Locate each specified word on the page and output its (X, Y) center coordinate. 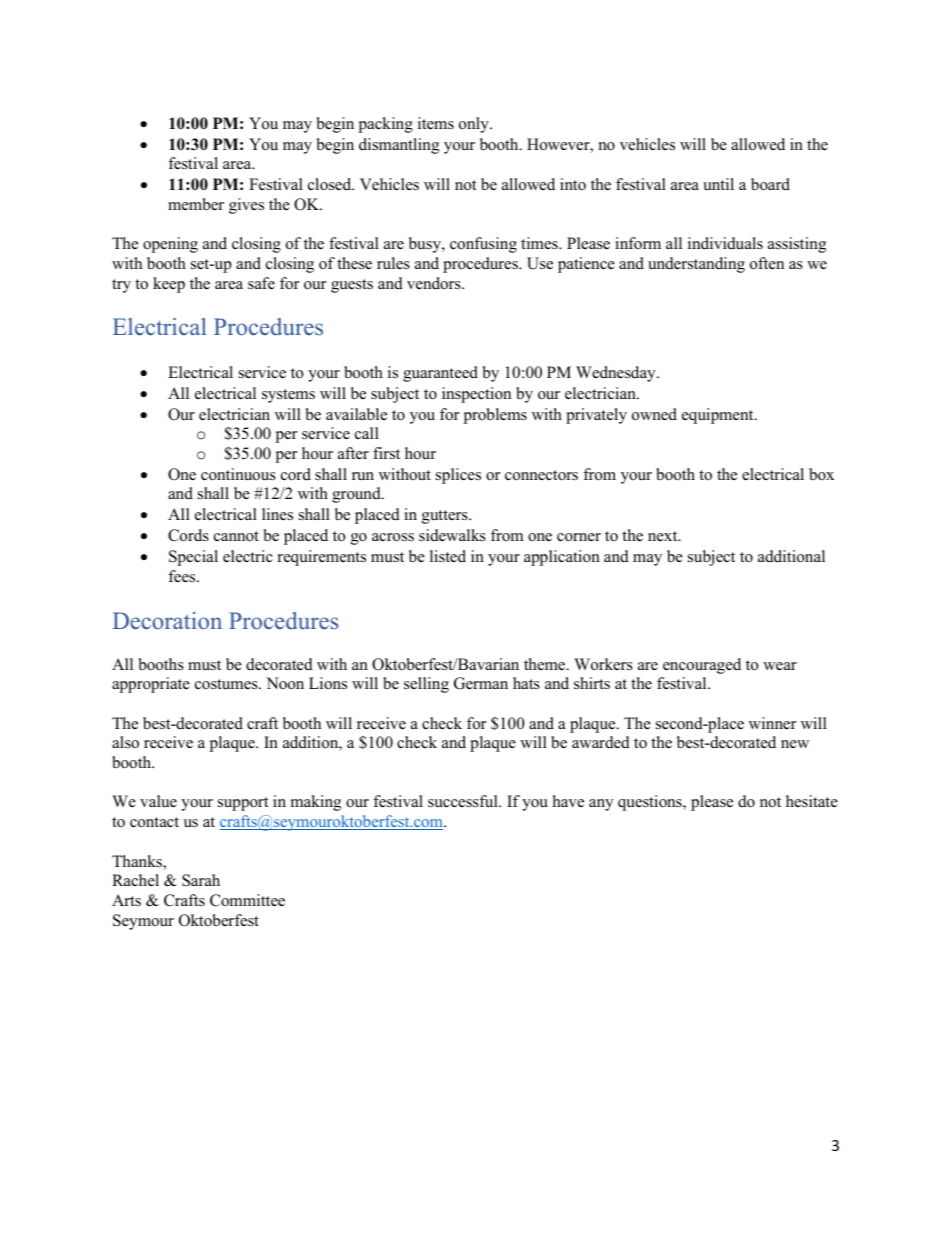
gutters (446, 517)
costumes (227, 684)
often (767, 263)
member (196, 204)
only (475, 125)
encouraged (702, 666)
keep (169, 285)
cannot (236, 536)
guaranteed (440, 374)
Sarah (201, 880)
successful (464, 801)
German (481, 683)
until (718, 184)
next (664, 536)
